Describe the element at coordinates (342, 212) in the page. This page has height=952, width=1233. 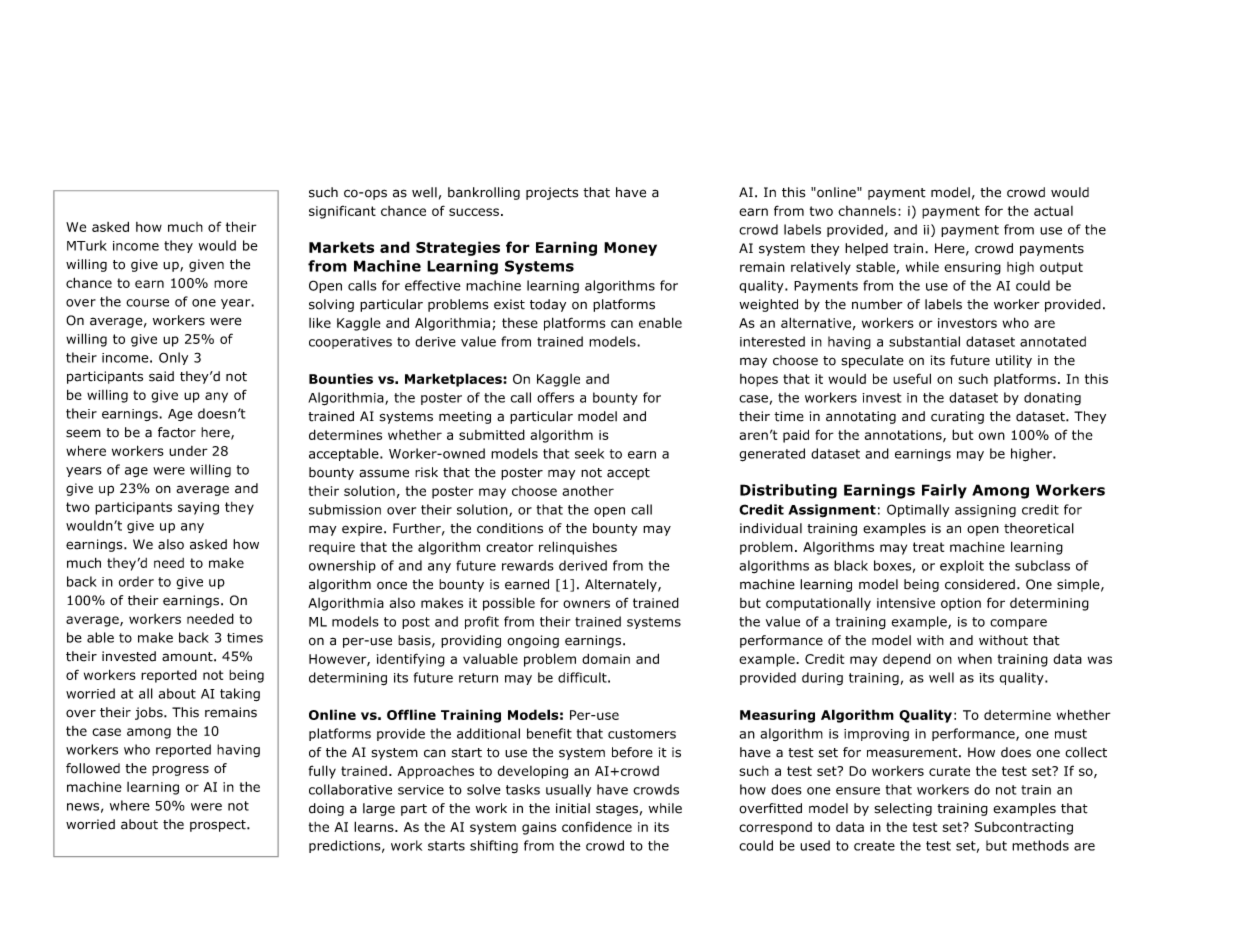
I see `significant` at that location.
